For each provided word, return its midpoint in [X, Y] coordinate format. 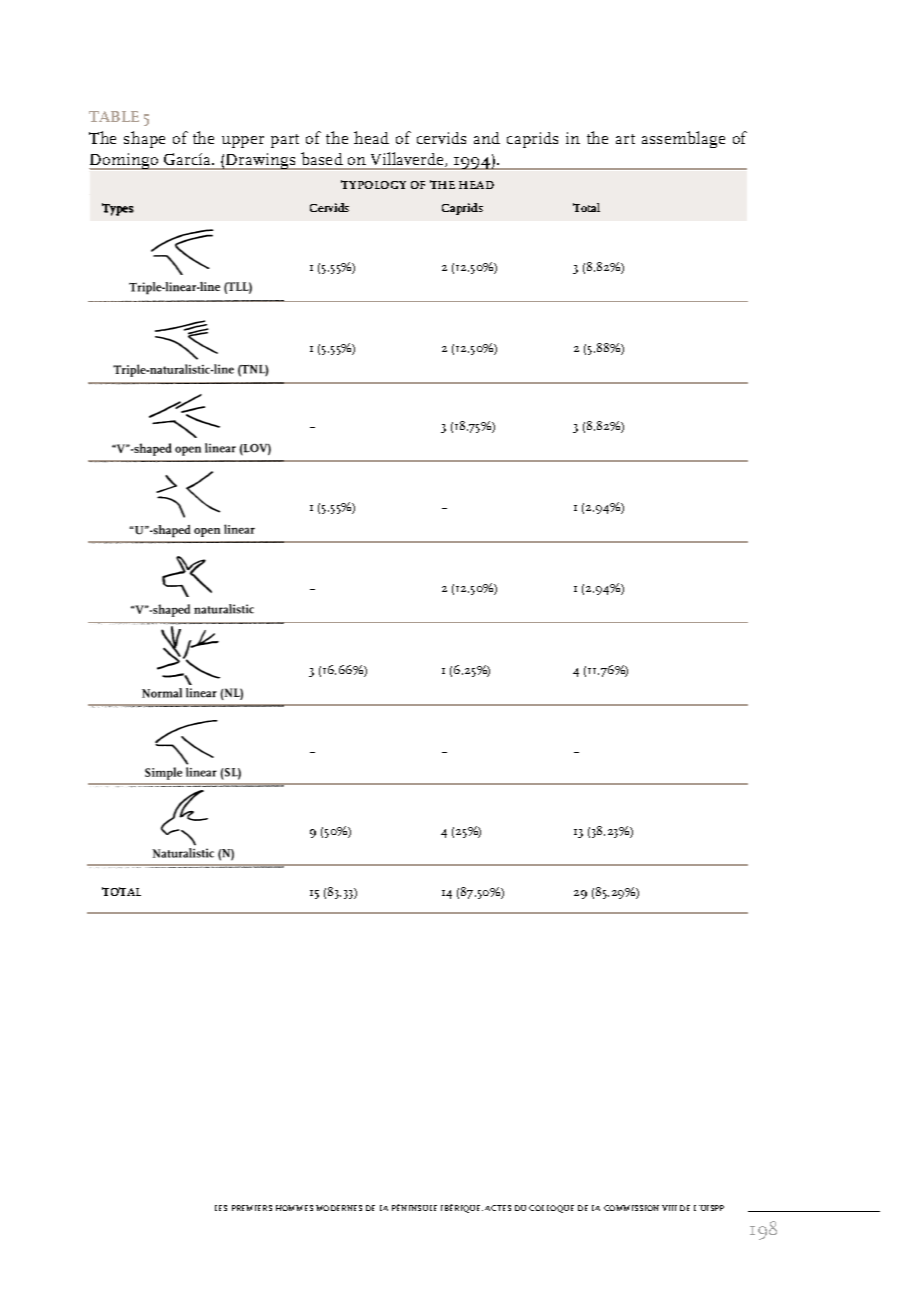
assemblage [683, 139]
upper [243, 142]
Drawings [262, 161]
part [285, 141]
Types [118, 209]
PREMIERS [252, 1208]
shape [144, 139]
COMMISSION [631, 1208]
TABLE [114, 116]
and [487, 138]
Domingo [125, 161]
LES [221, 1208]
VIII [669, 1208]
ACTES [498, 1208]
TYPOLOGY [373, 184]
